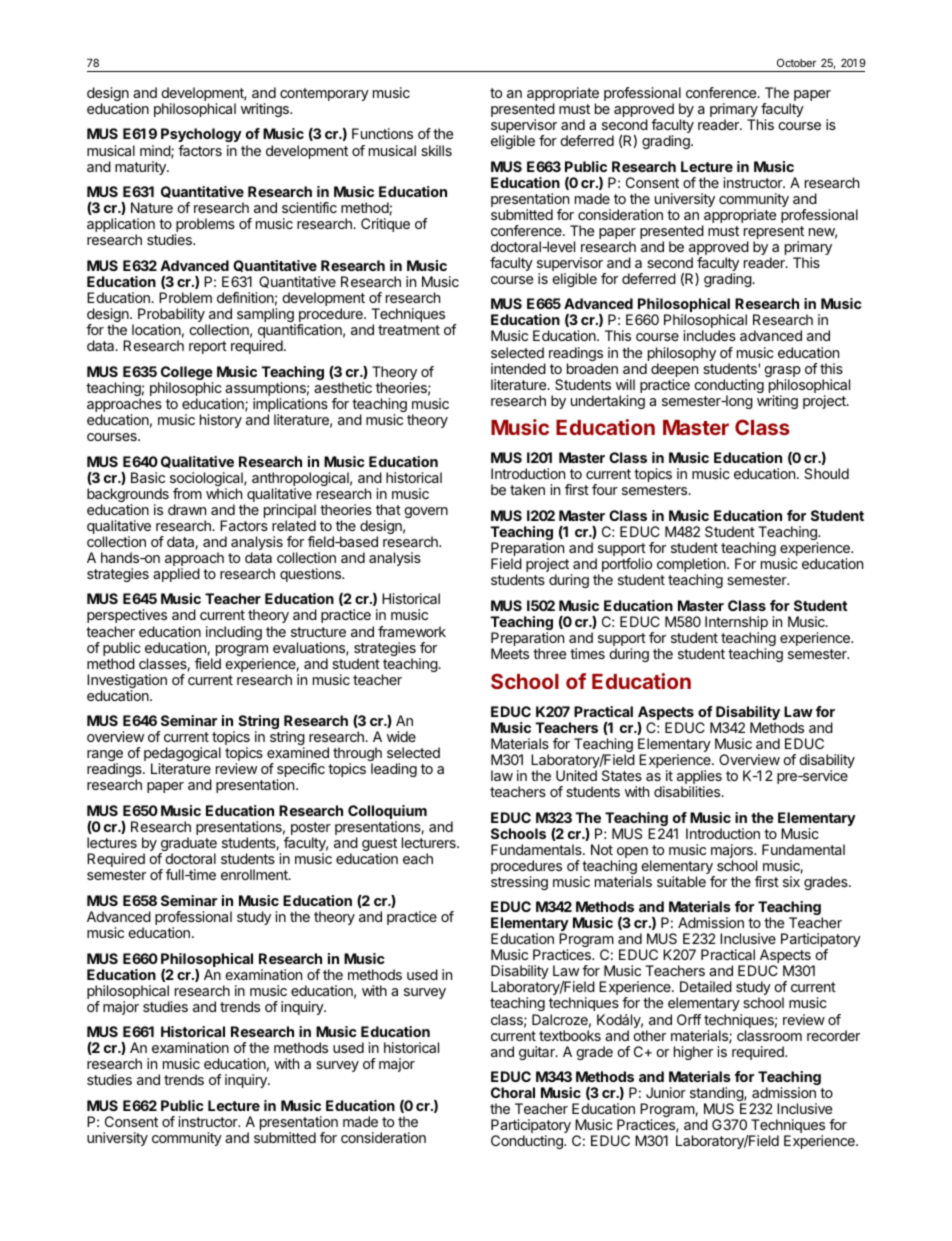 The width and height of the page is (952, 1241). Describe the element at coordinates (688, 791) in the page. I see `disabilities` at that location.
